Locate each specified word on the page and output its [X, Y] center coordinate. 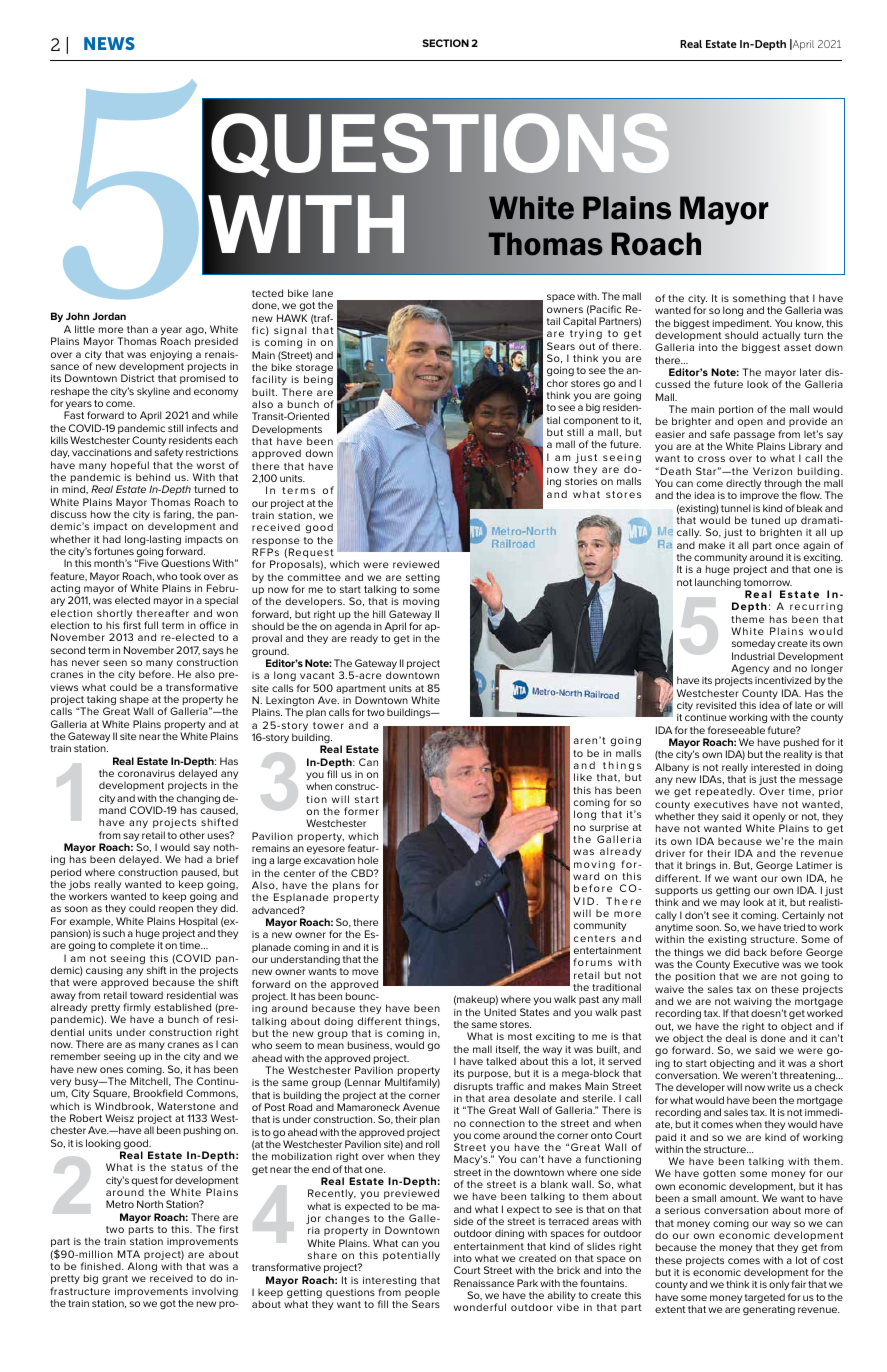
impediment [742, 325]
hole [368, 860]
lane [323, 293]
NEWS [109, 43]
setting [423, 578]
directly [743, 484]
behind [153, 477]
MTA [129, 1254]
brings [701, 866]
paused [200, 873]
